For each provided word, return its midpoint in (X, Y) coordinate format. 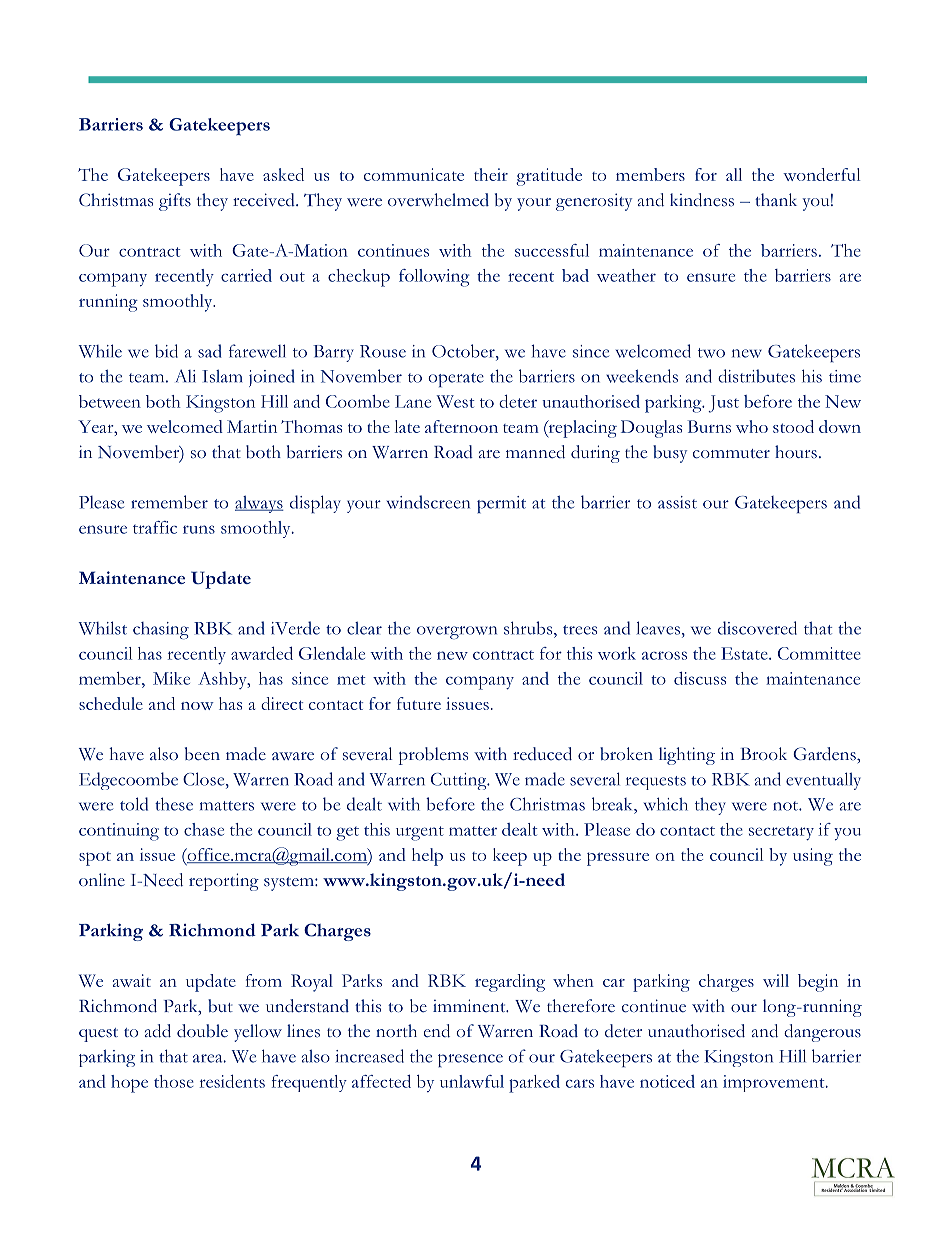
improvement (775, 1083)
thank (776, 199)
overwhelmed (438, 200)
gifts (175, 202)
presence (470, 1060)
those (174, 1081)
